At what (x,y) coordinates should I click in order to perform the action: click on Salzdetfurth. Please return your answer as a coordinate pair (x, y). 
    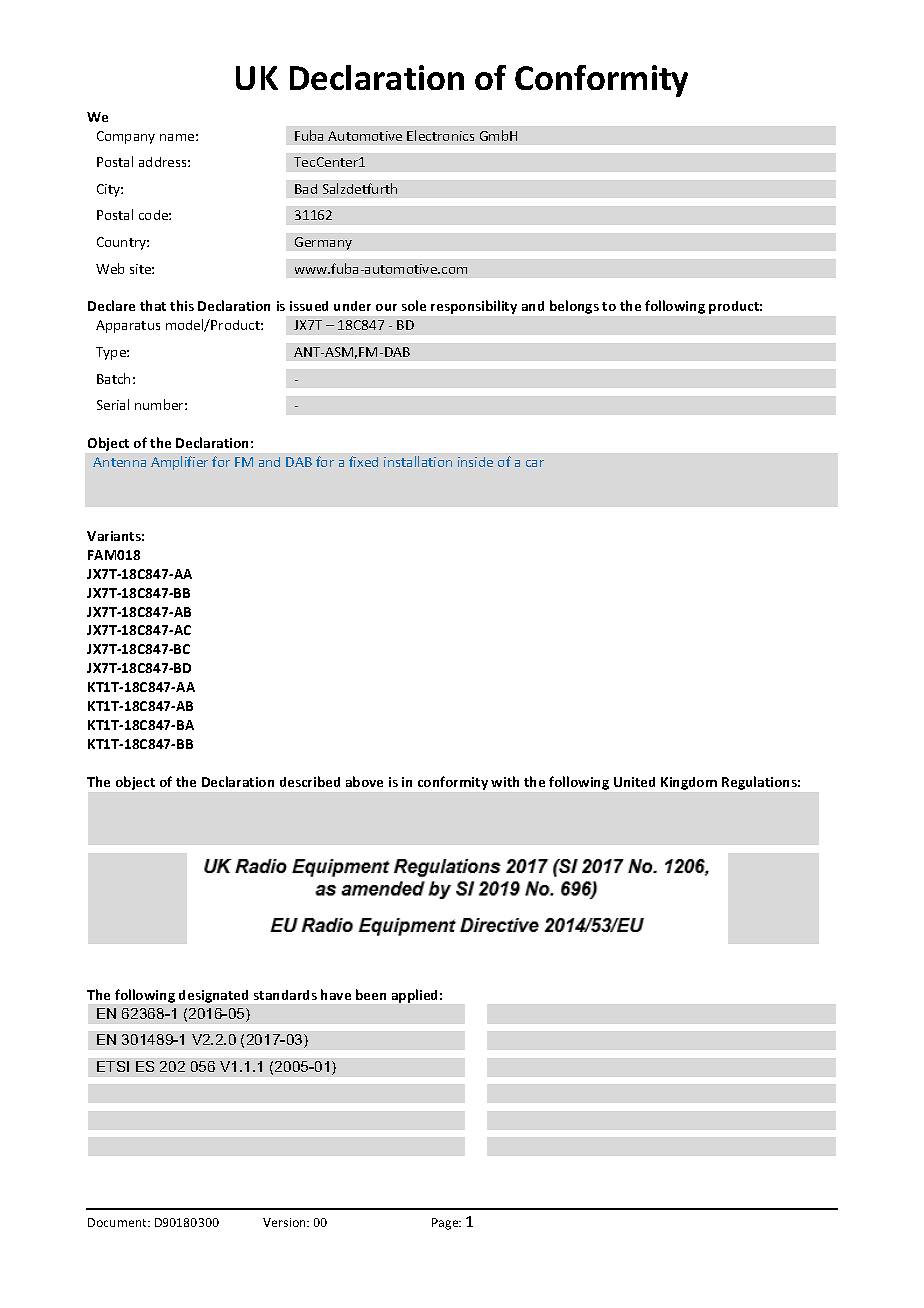
    Looking at the image, I should click on (360, 188).
